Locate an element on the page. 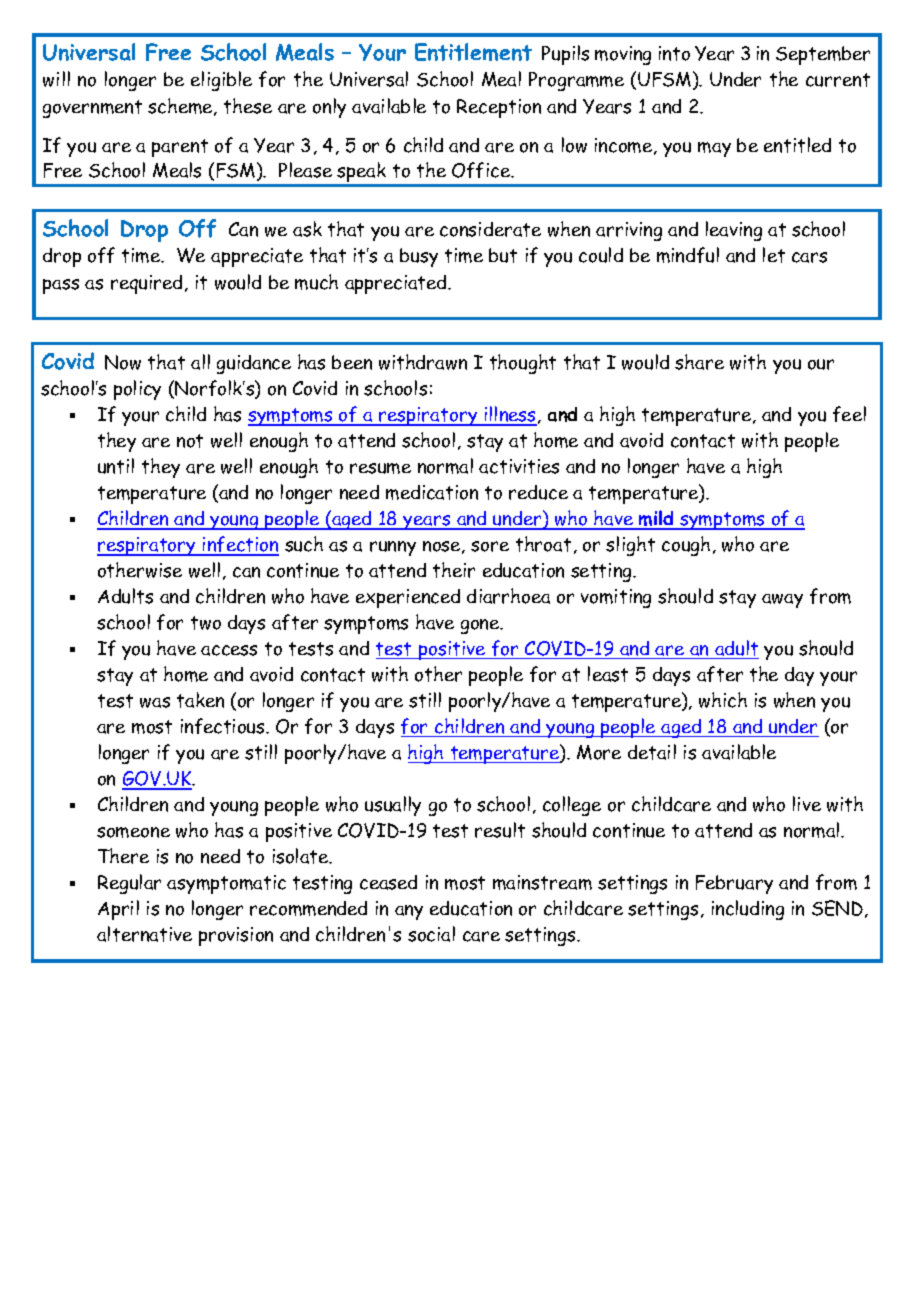 The image size is (924, 1308). mild is located at coordinates (657, 519).
